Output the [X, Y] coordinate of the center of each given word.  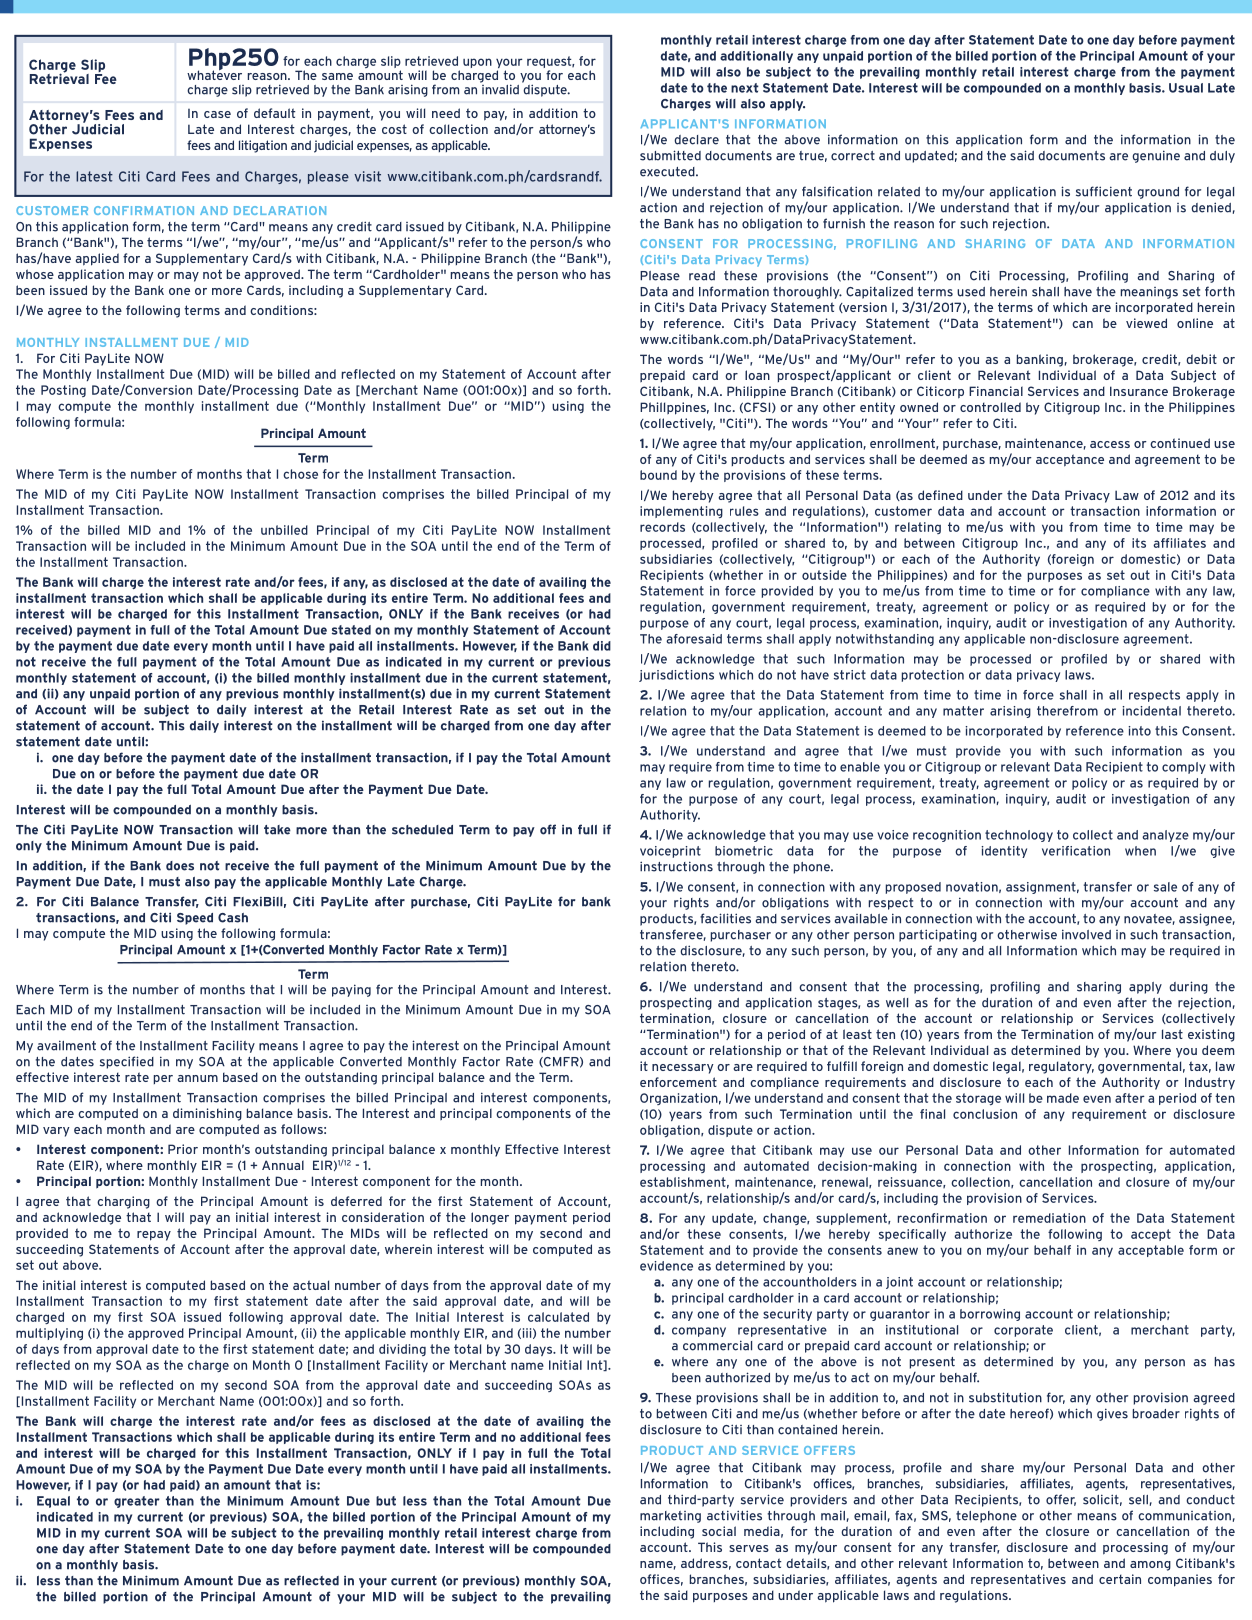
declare [696, 140]
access [1110, 444]
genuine [1156, 156]
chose [300, 474]
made [1063, 1098]
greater [137, 1502]
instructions [676, 866]
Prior [183, 1149]
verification [1076, 851]
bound [658, 475]
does [180, 866]
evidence [666, 1266]
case [217, 114]
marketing [670, 1517]
